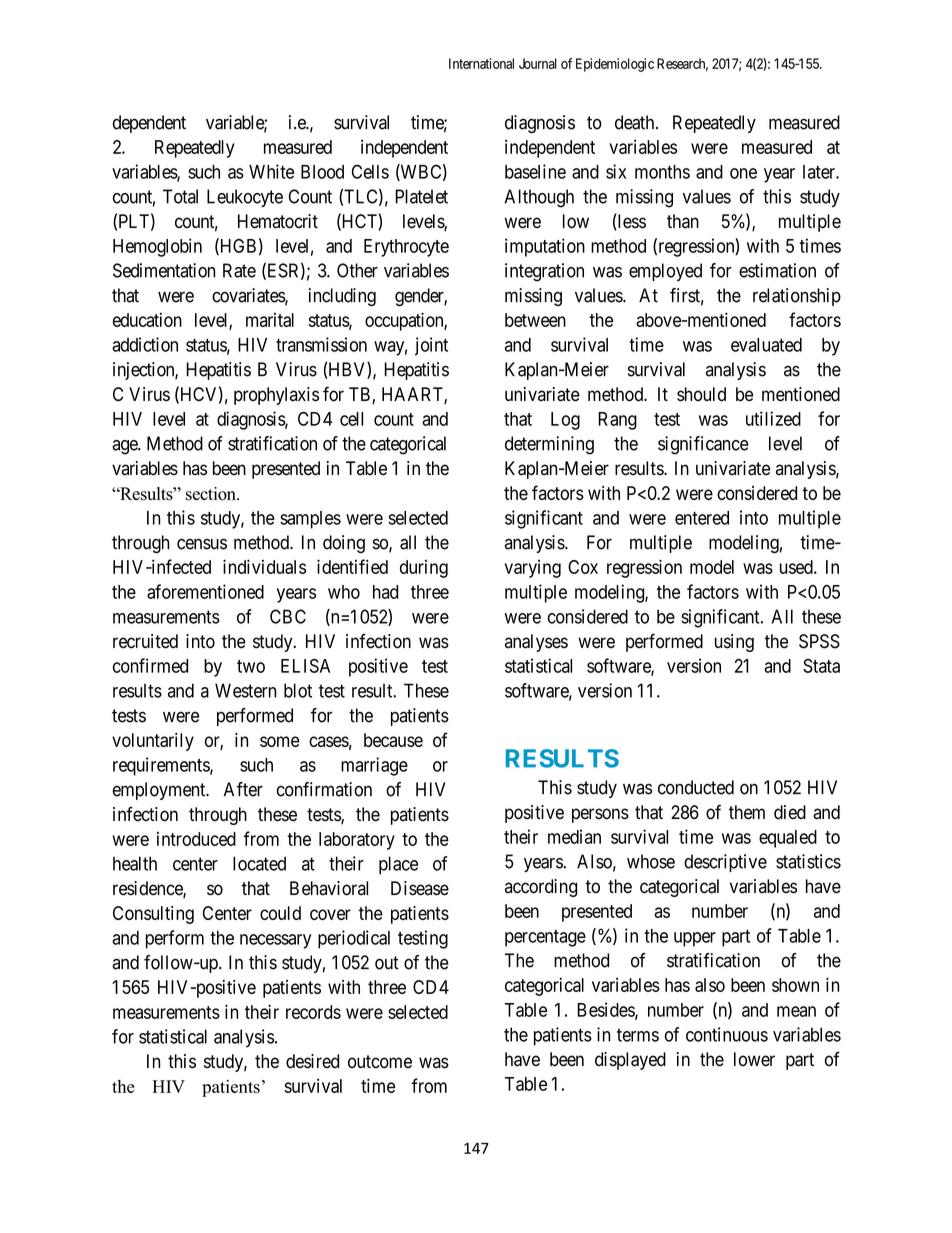 The width and height of the document is (952, 1233). What do you see at coordinates (636, 122) in the document?
I see `death` at bounding box center [636, 122].
